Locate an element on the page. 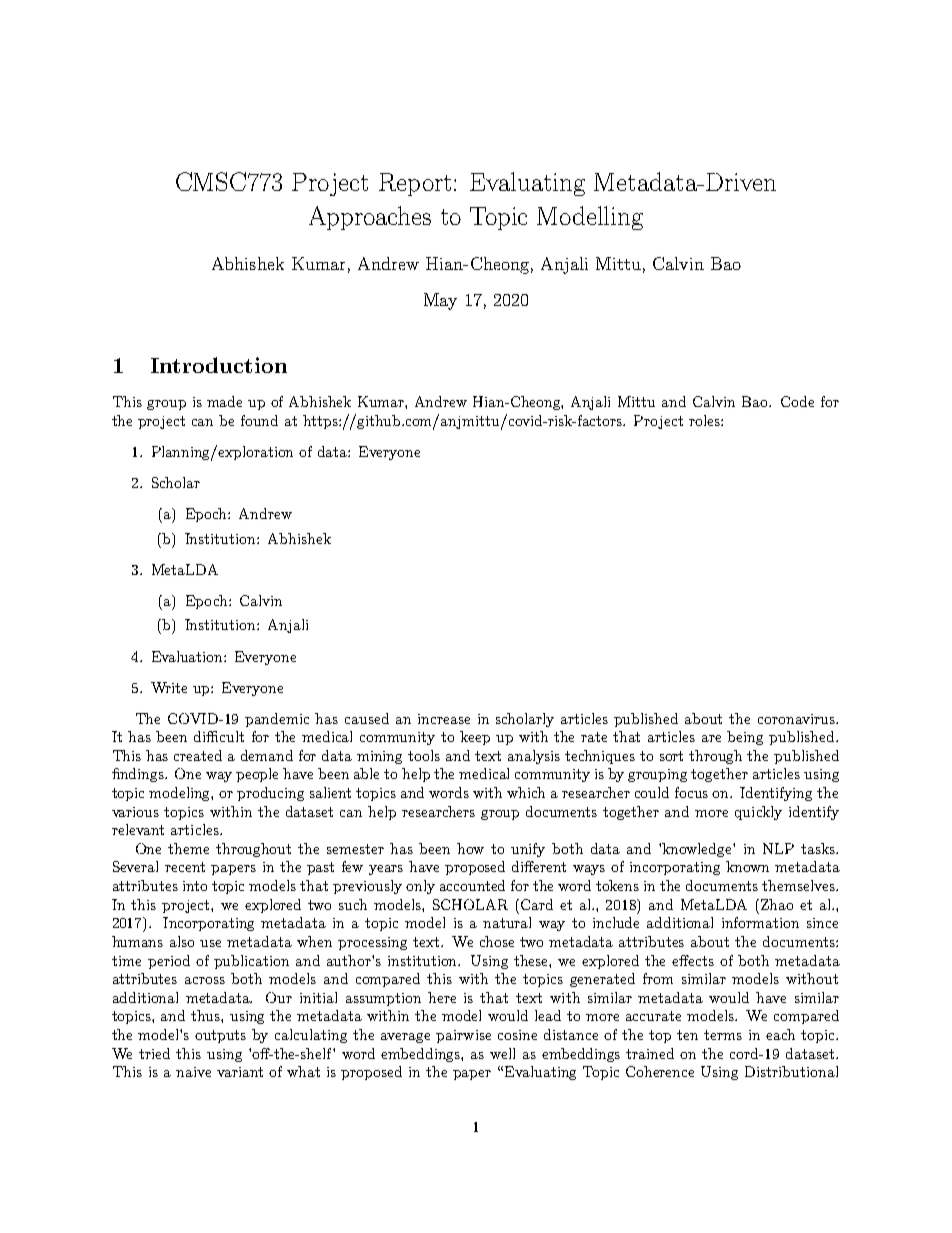  Write is located at coordinates (169, 687).
